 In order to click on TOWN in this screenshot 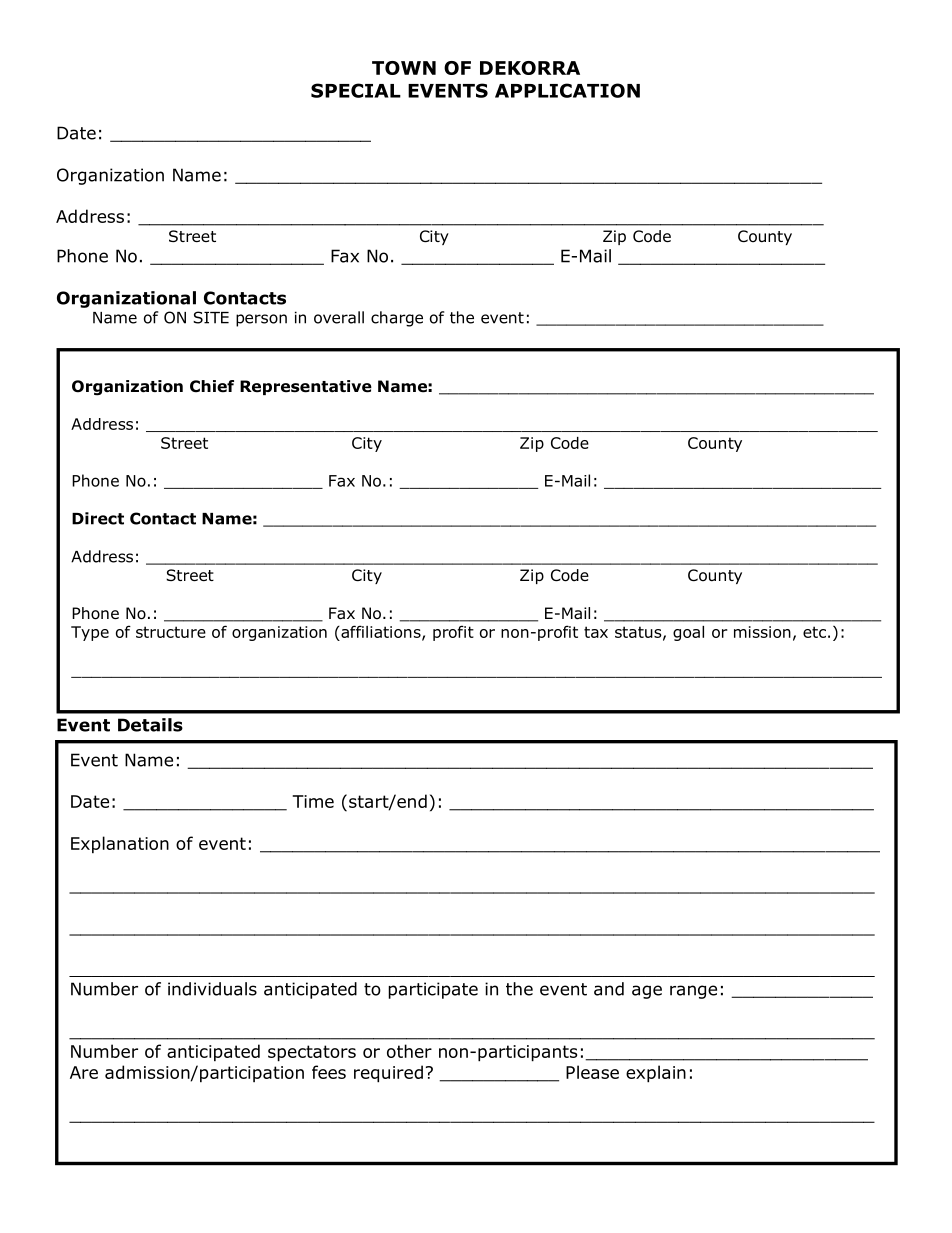, I will do `click(404, 68)`.
